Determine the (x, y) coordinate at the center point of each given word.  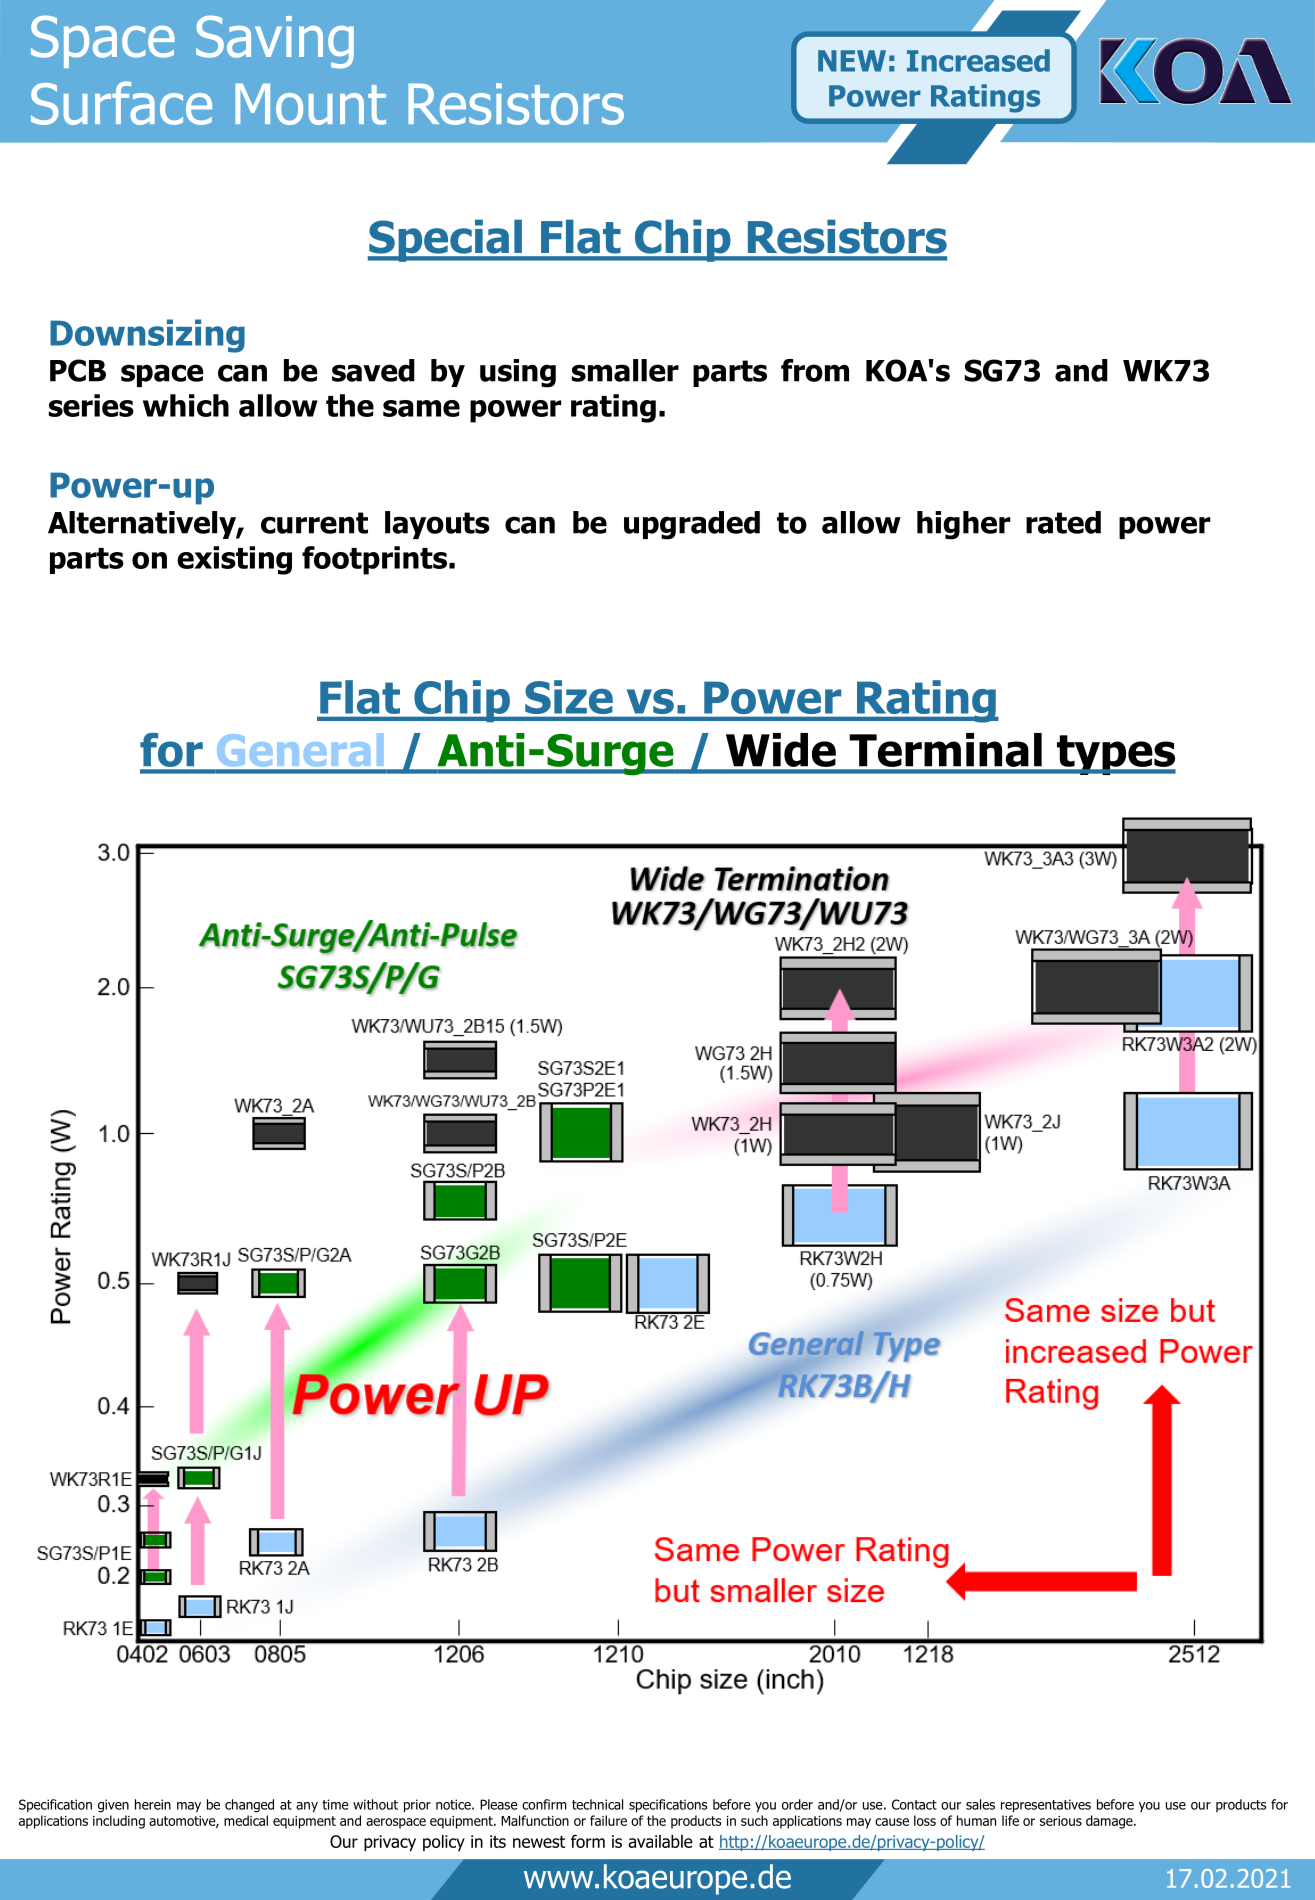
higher (963, 525)
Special (446, 240)
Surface (121, 103)
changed (249, 1806)
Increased (978, 60)
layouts (437, 525)
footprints (374, 560)
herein (153, 1804)
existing (234, 560)
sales (980, 1804)
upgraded (692, 525)
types (1115, 755)
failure (608, 1820)
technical (597, 1804)
